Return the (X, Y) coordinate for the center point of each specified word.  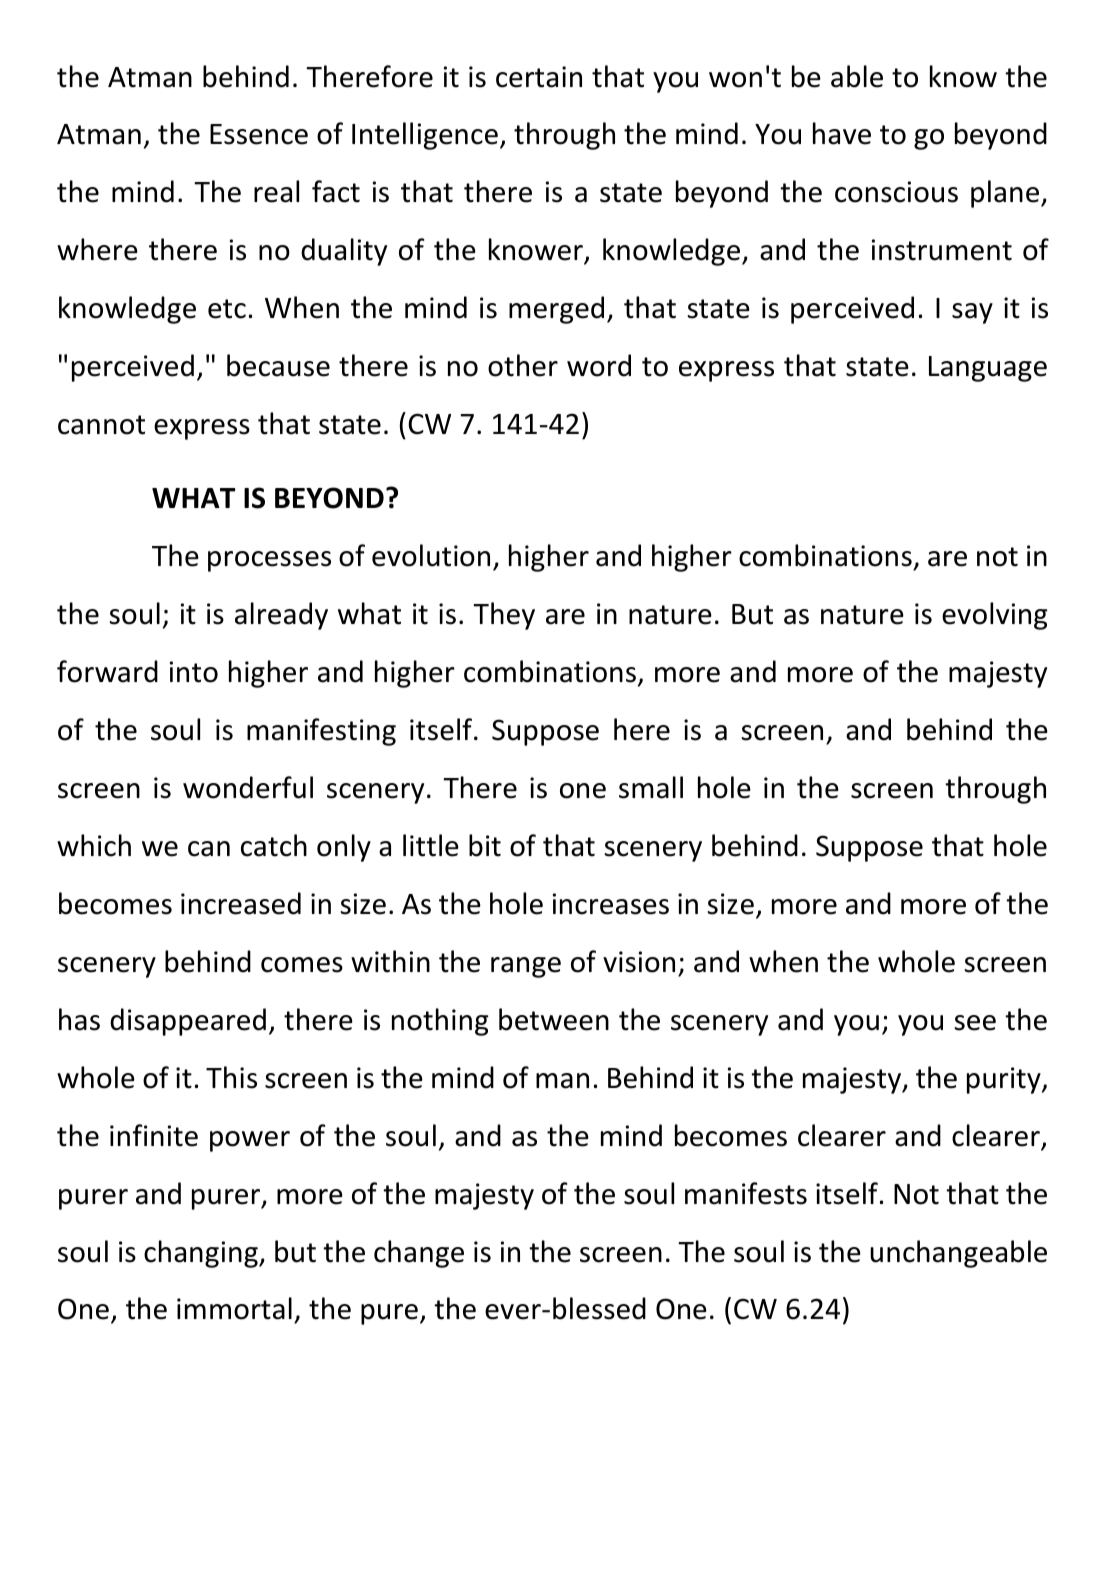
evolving (995, 616)
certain (539, 77)
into (194, 672)
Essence (259, 134)
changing (202, 1254)
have (842, 133)
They (504, 616)
